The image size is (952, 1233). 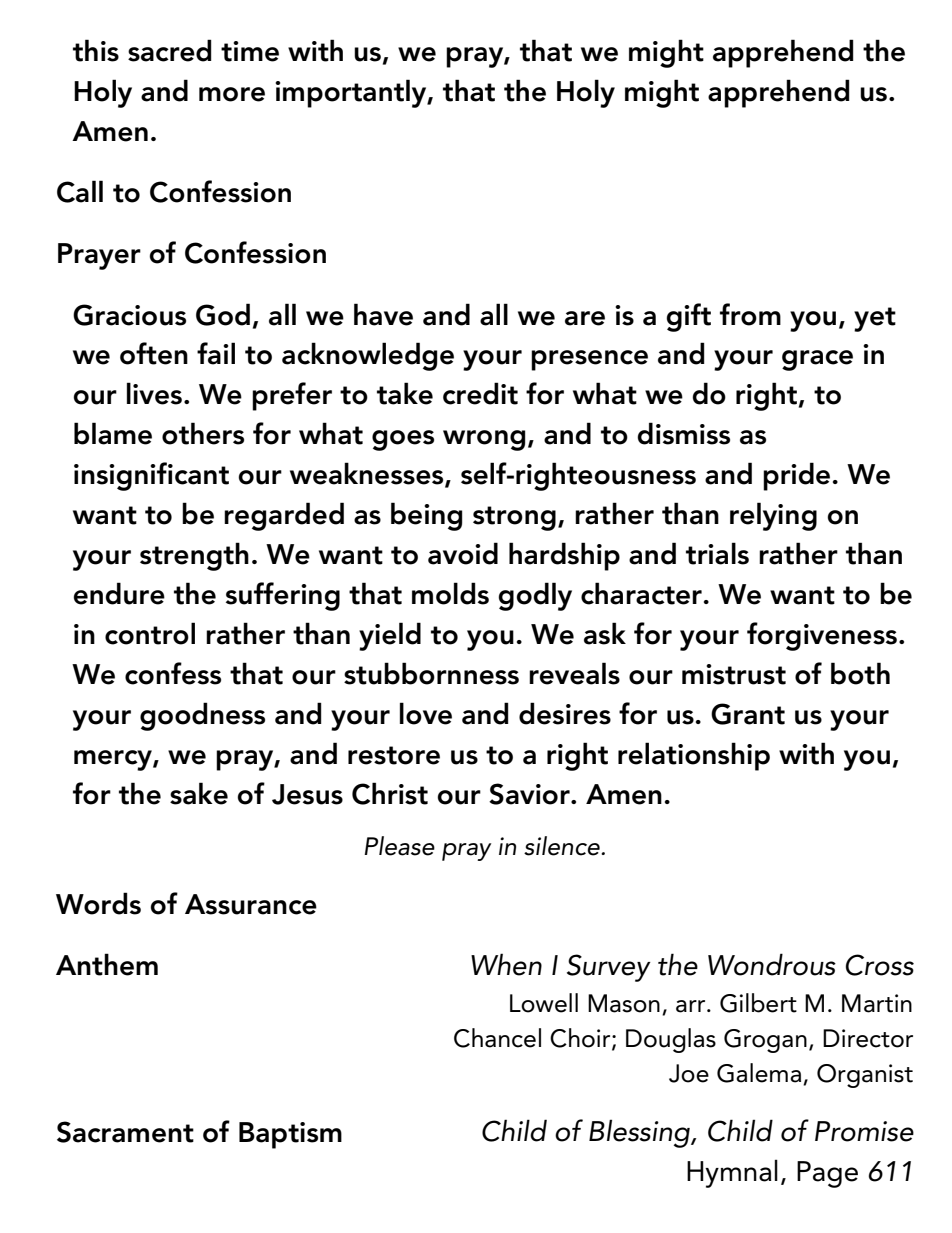 I want to click on Baptism, so click(x=290, y=1135).
